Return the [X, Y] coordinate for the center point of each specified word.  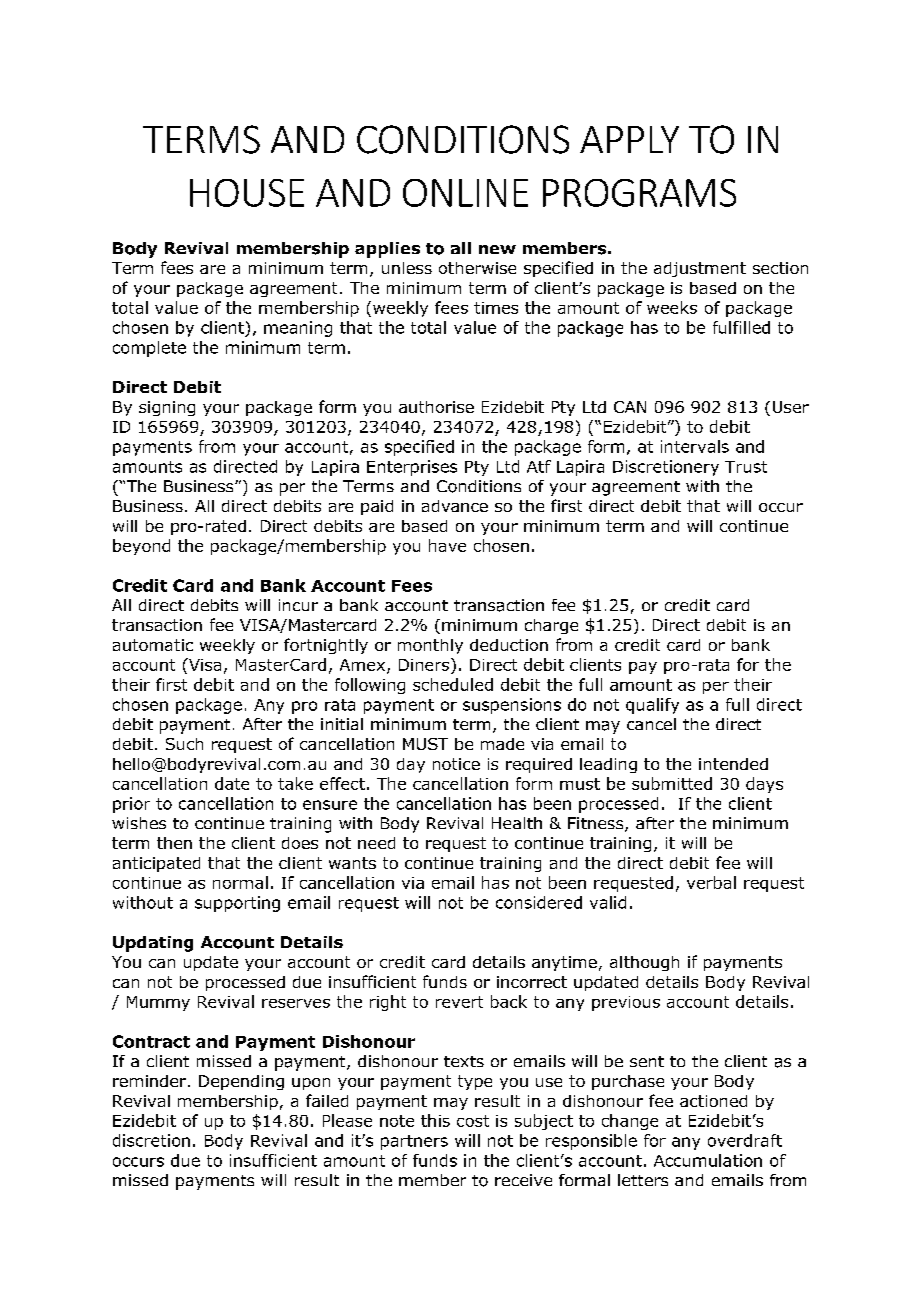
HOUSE [247, 193]
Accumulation [708, 1160]
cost [473, 1121]
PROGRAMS [639, 193]
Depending [241, 1082]
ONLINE [465, 193]
